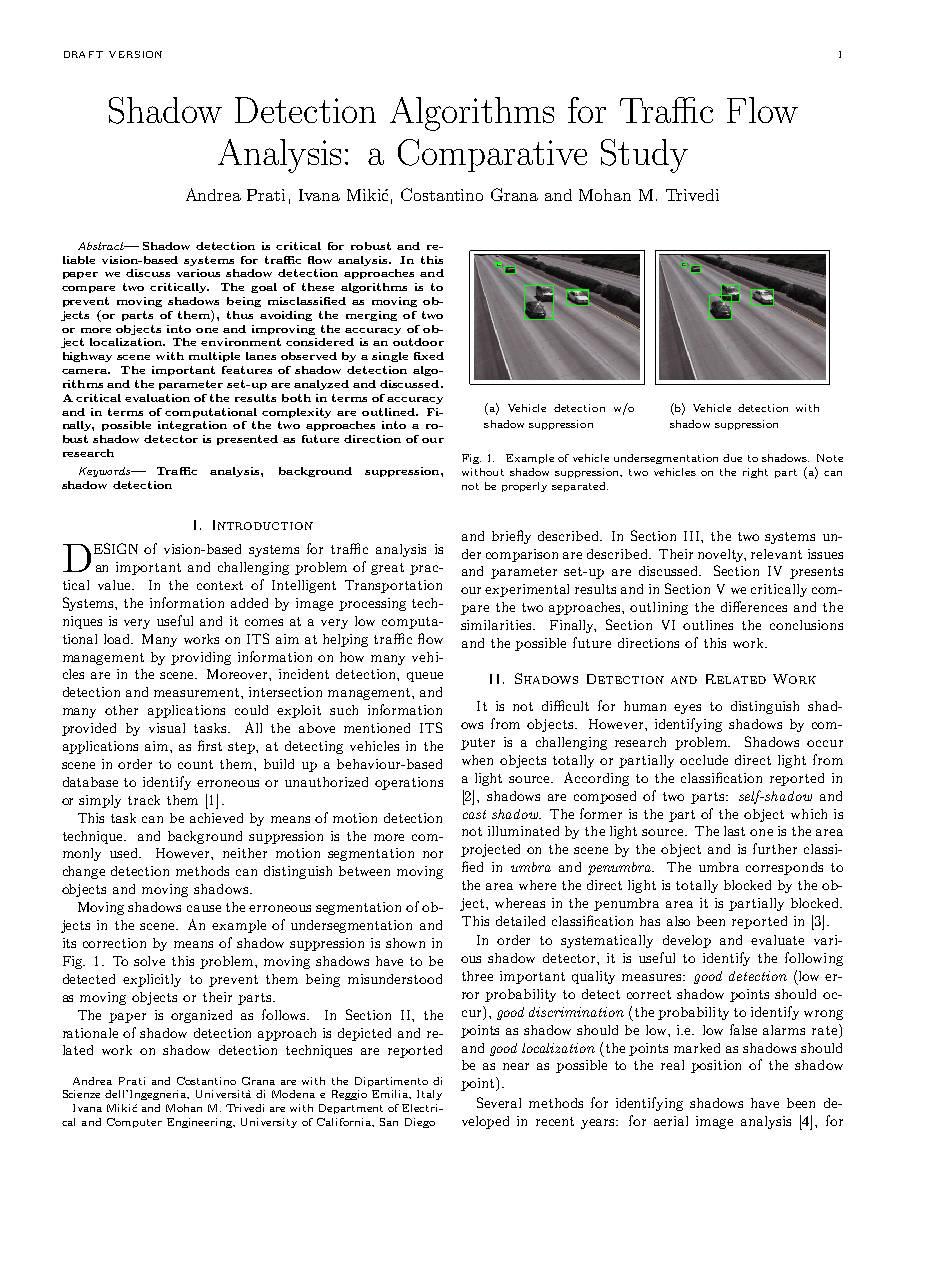  I want to click on when, so click(477, 760).
